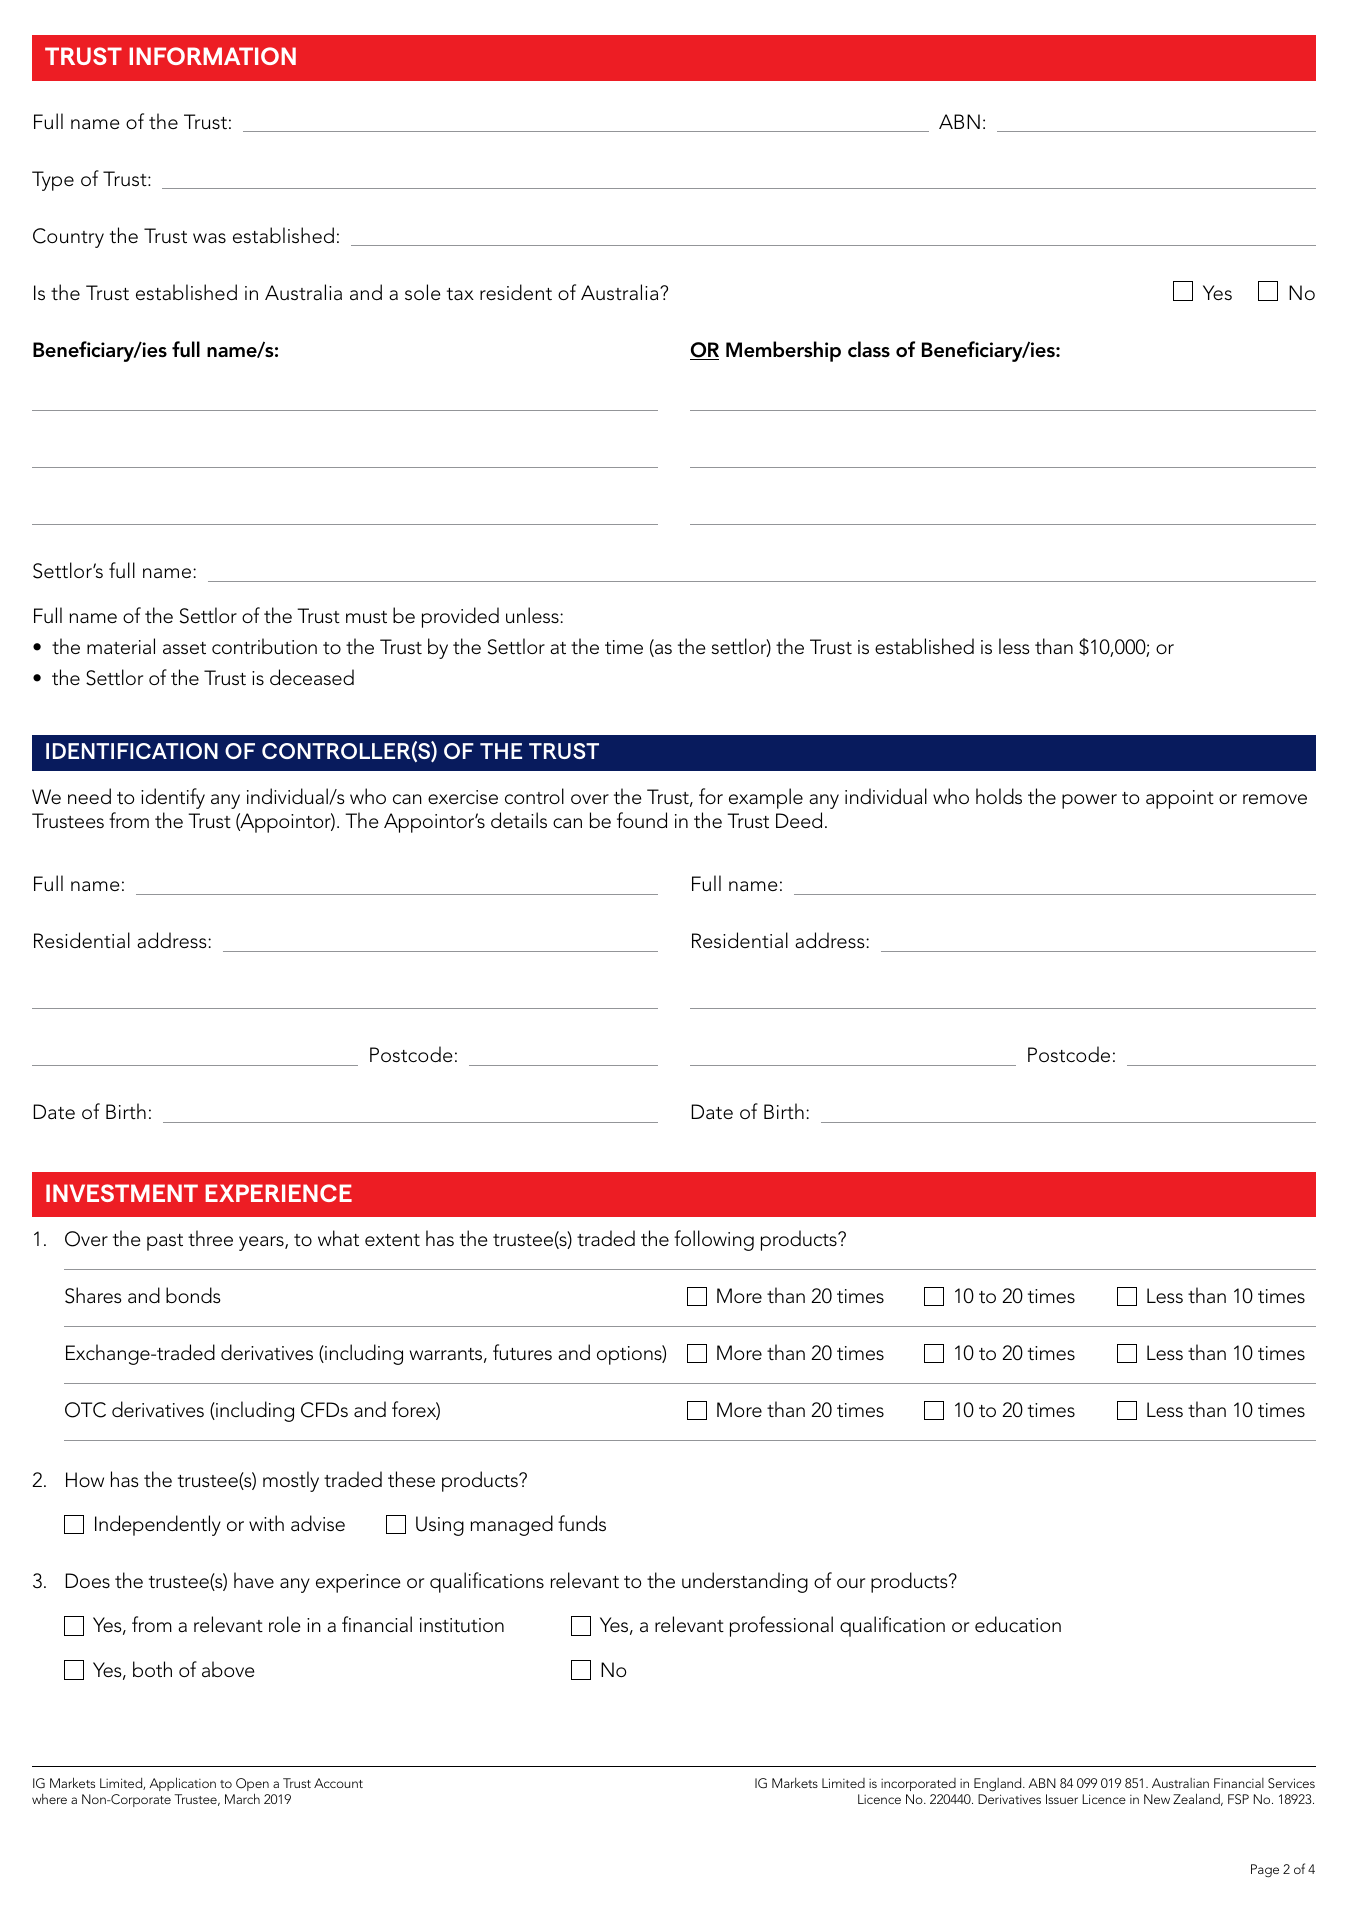  Describe the element at coordinates (642, 820) in the screenshot. I see `found` at that location.
